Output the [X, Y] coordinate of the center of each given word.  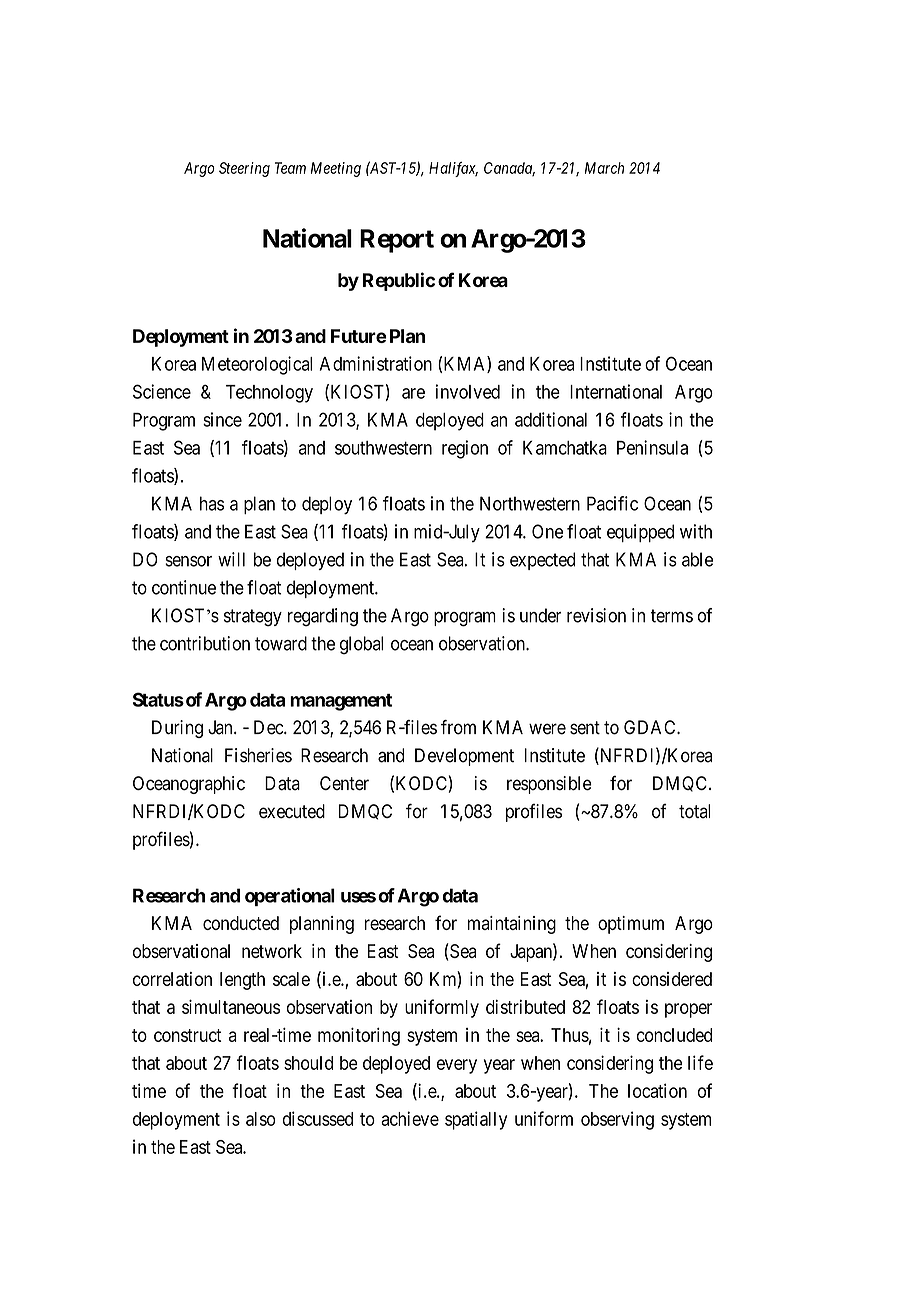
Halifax [453, 169]
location [657, 1090]
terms [672, 616]
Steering [244, 169]
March [604, 168]
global [361, 645]
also [261, 1119]
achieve [410, 1118]
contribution [205, 643]
